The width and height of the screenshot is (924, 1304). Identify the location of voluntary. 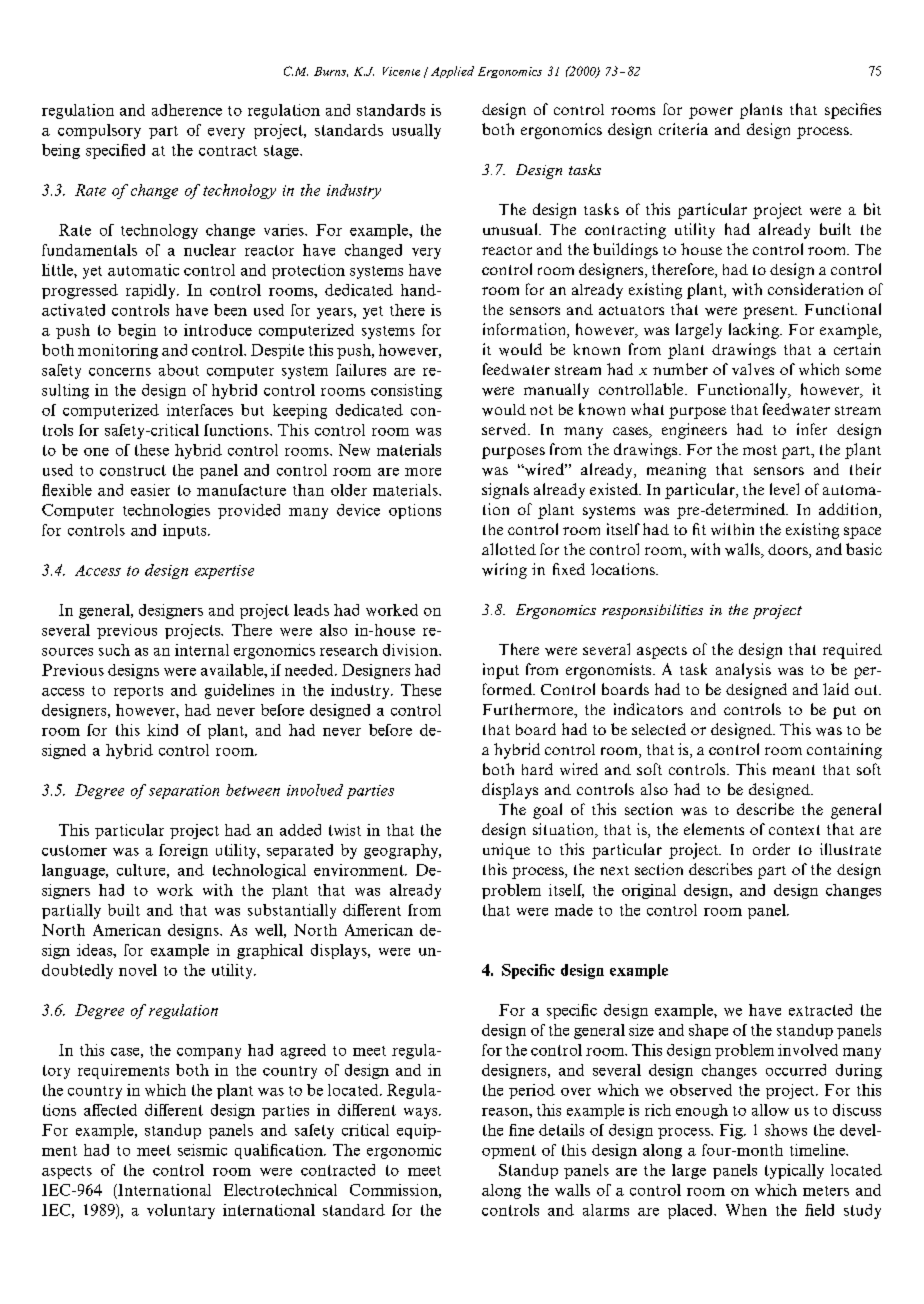
(181, 1211).
